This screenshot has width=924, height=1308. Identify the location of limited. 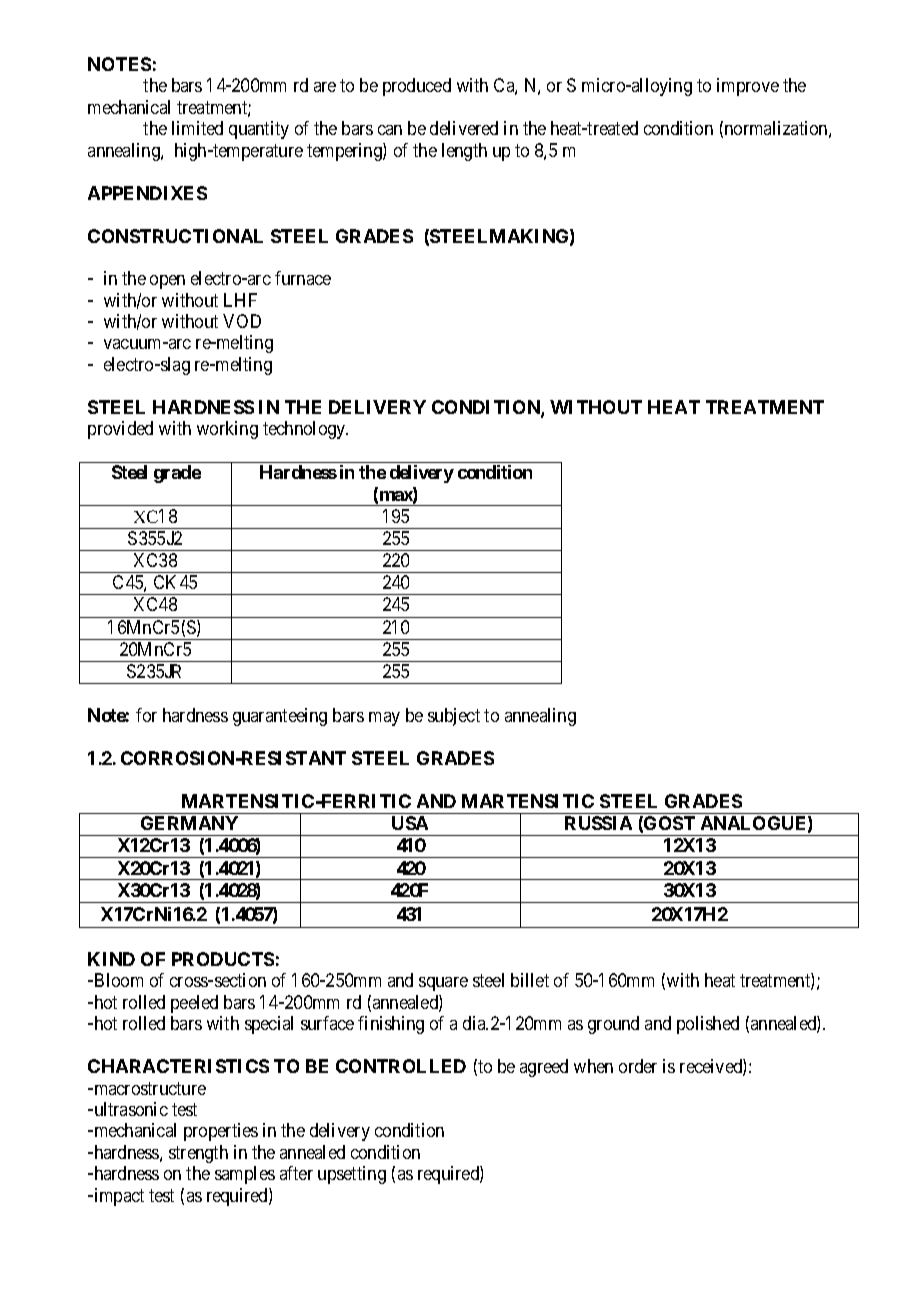
(197, 128).
